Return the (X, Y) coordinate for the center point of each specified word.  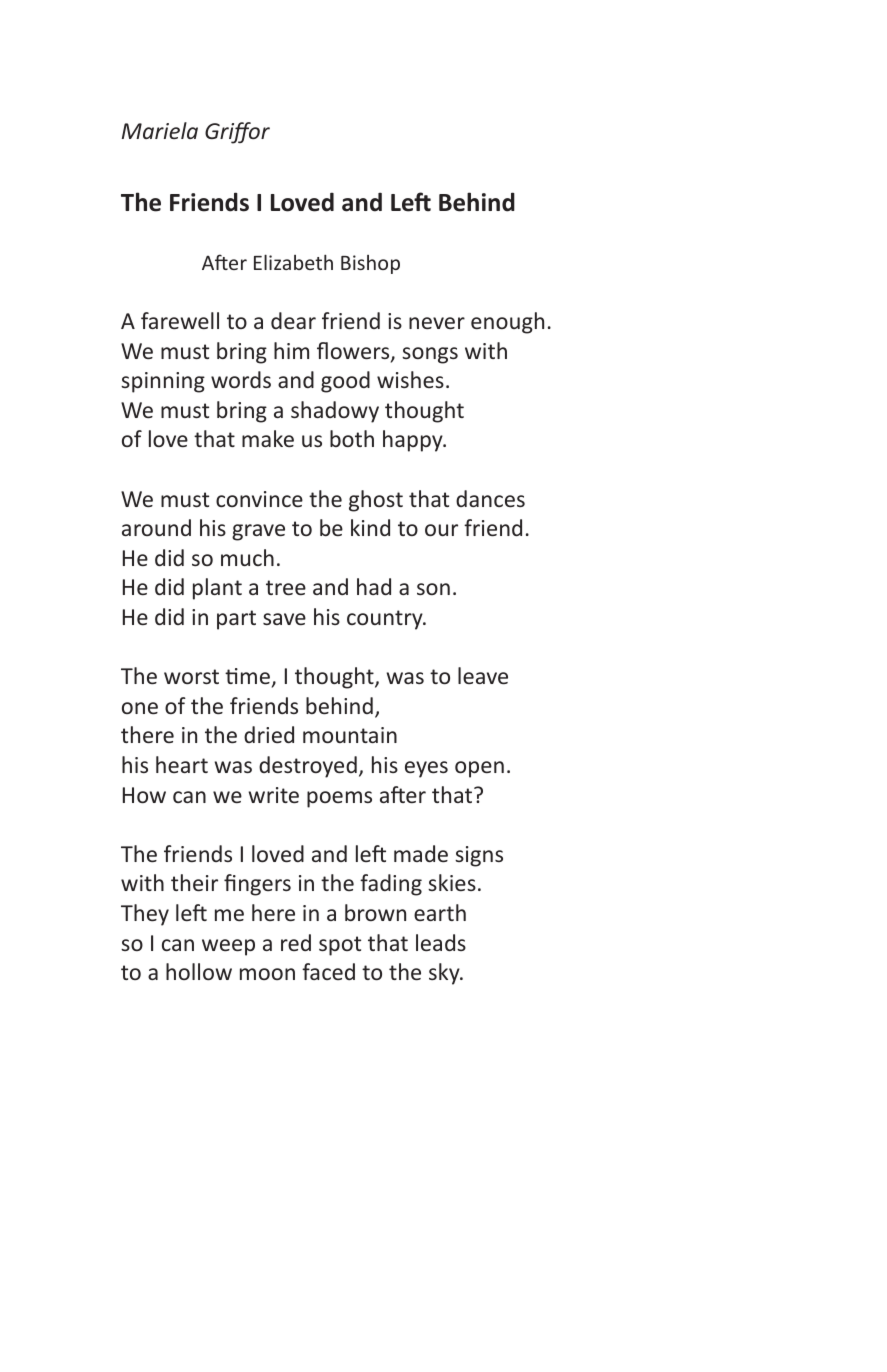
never (437, 323)
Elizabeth (293, 262)
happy (414, 441)
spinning (163, 382)
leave (483, 675)
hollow (199, 971)
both (352, 438)
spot (340, 946)
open (479, 769)
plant (217, 589)
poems (339, 799)
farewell (180, 320)
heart (182, 764)
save (284, 619)
